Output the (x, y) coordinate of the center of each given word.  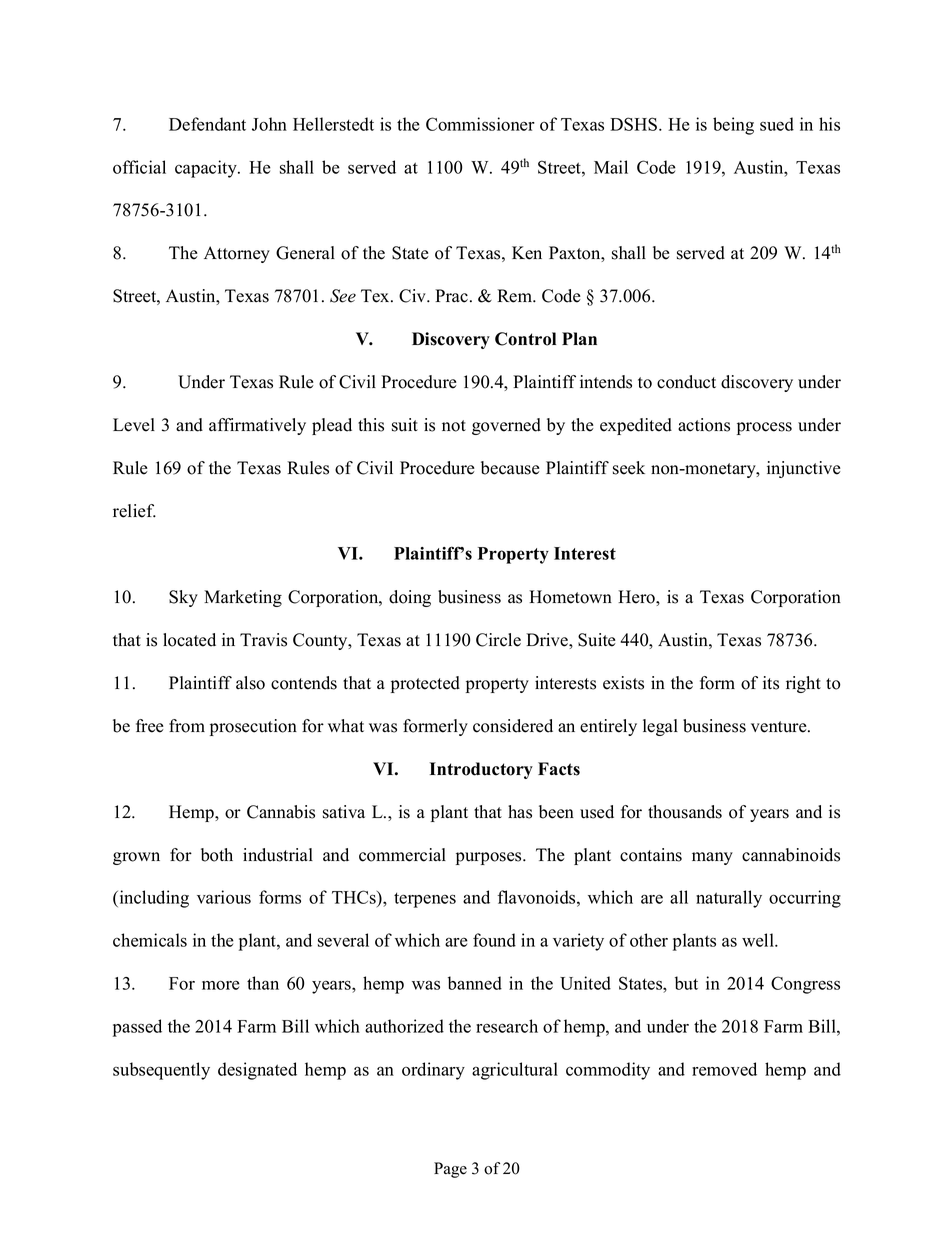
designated (257, 1071)
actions (704, 425)
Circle (498, 640)
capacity (207, 169)
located (189, 640)
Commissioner (480, 124)
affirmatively (257, 426)
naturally (729, 899)
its (771, 683)
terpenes (425, 900)
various (224, 897)
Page (450, 1170)
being (733, 126)
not (454, 426)
